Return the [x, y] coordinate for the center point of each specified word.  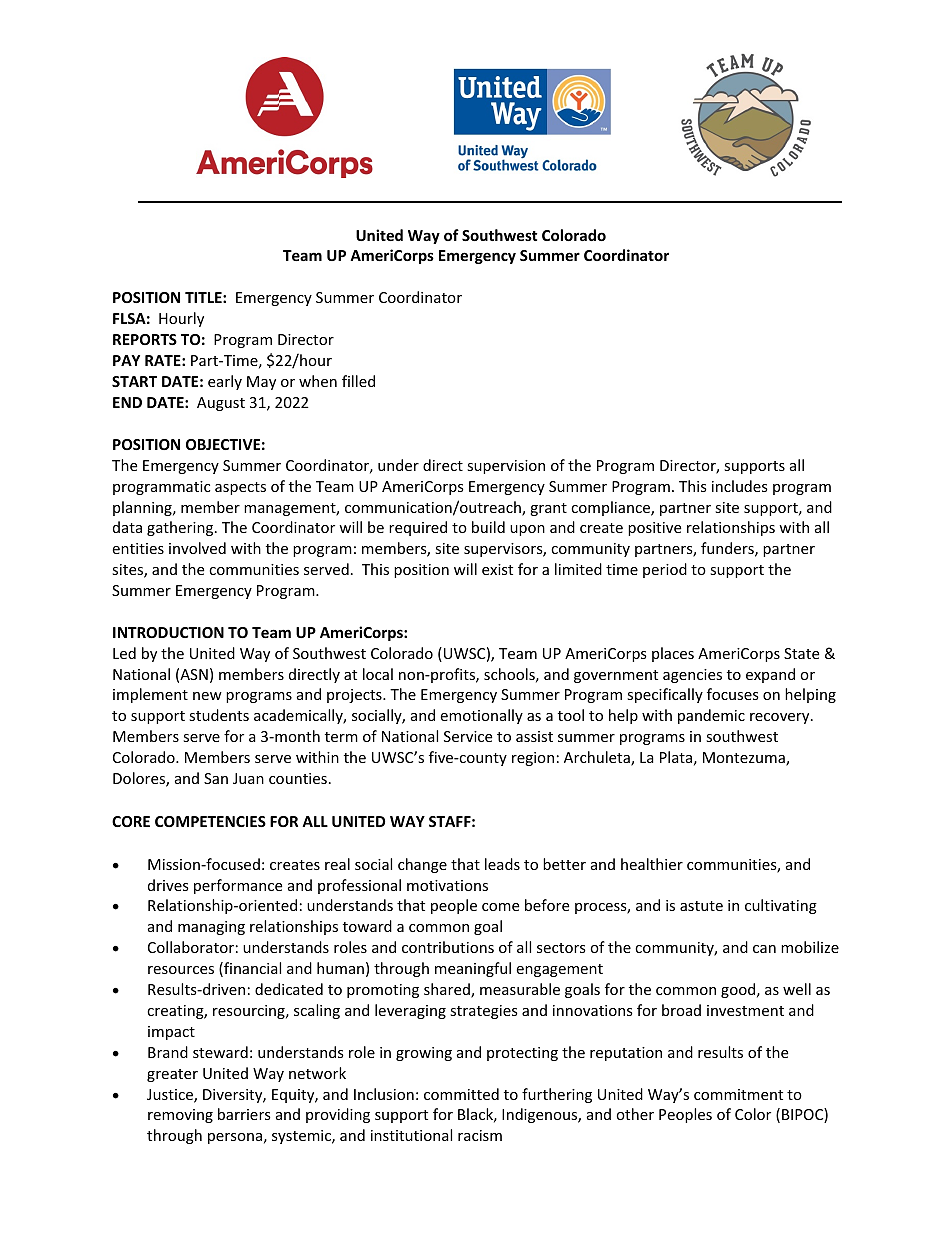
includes [740, 486]
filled [358, 381]
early [225, 382]
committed [461, 1094]
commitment [738, 1094]
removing [180, 1116]
